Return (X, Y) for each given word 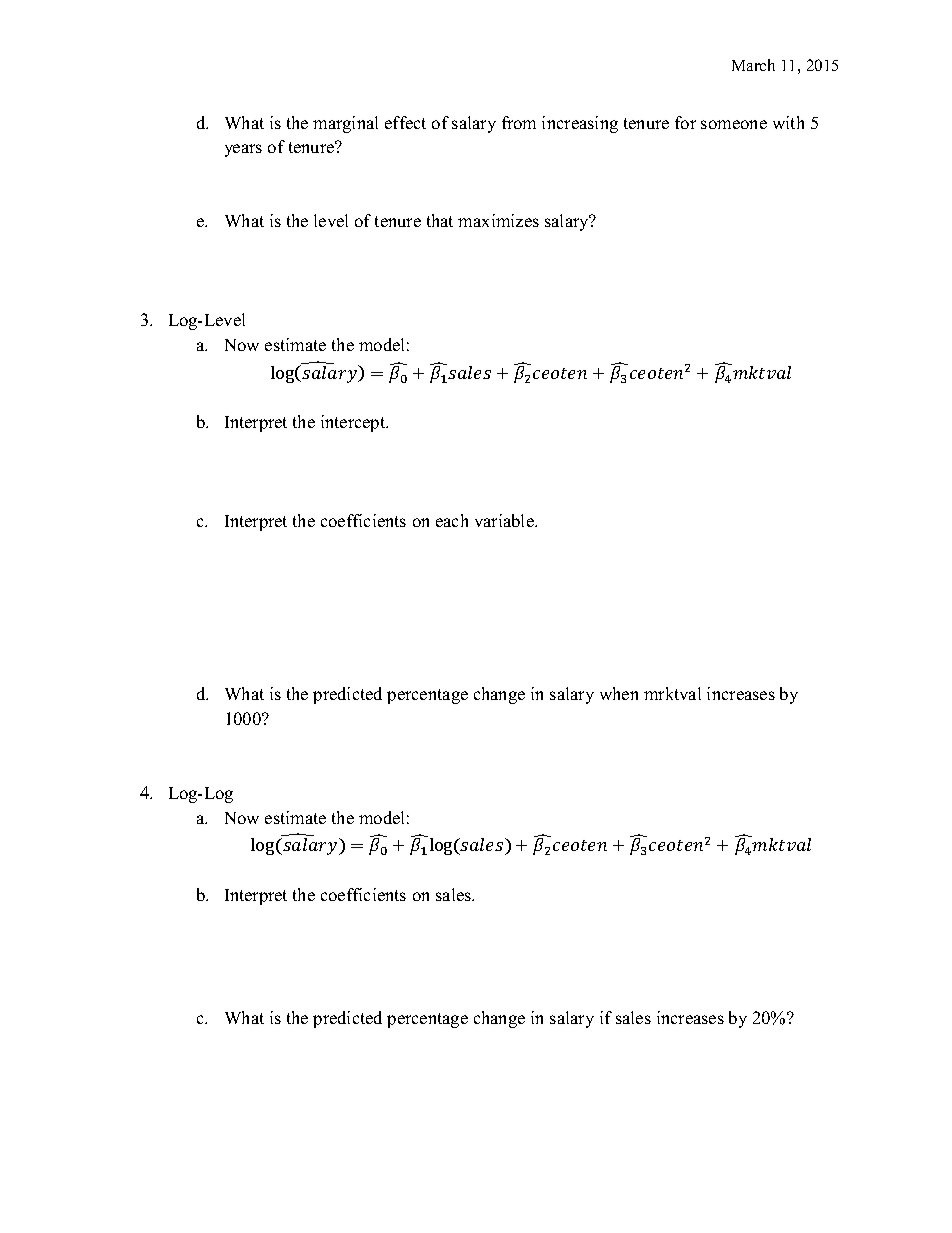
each (452, 520)
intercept (354, 423)
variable (505, 520)
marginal (345, 124)
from (519, 122)
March (753, 65)
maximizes (498, 220)
